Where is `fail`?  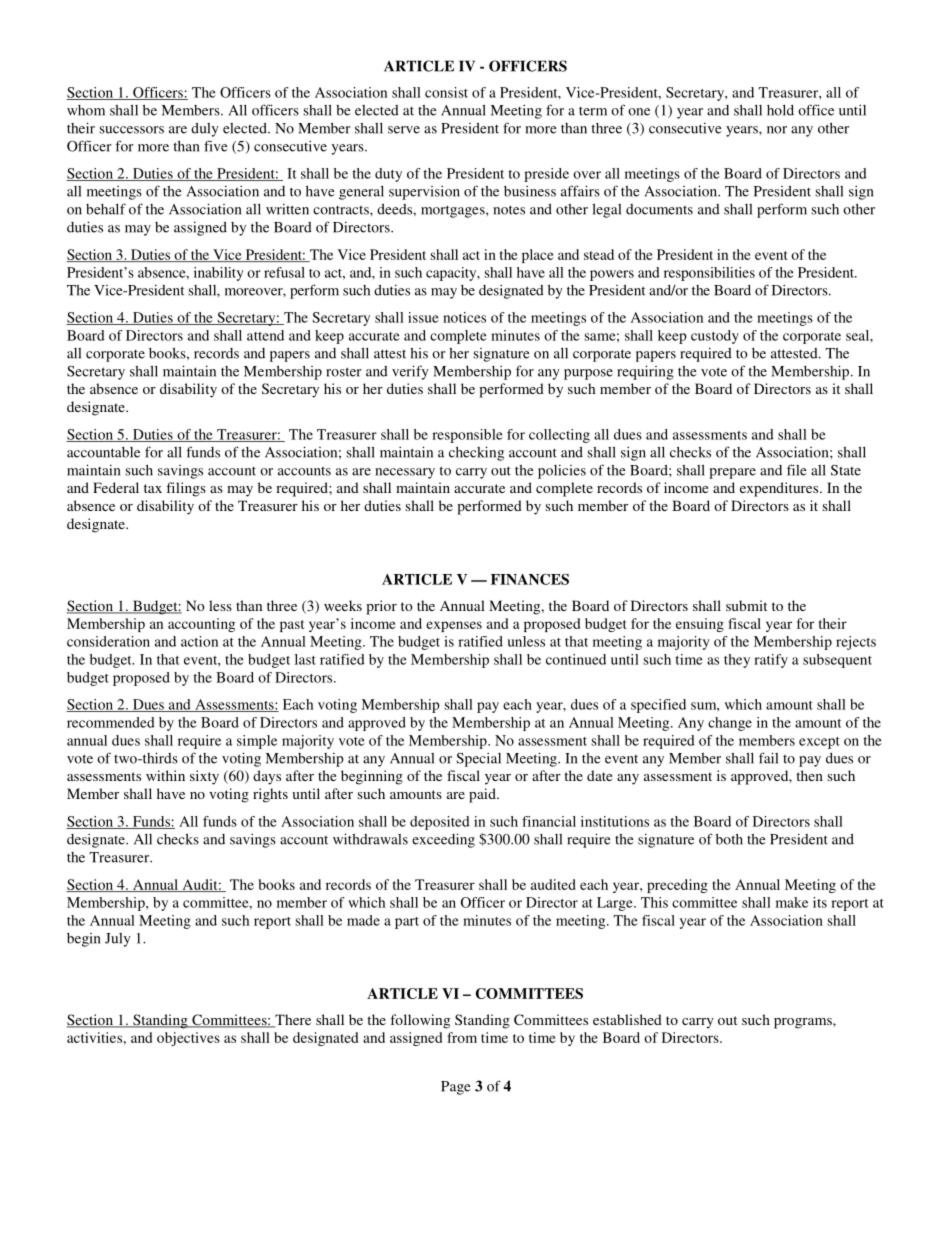 fail is located at coordinates (768, 758).
